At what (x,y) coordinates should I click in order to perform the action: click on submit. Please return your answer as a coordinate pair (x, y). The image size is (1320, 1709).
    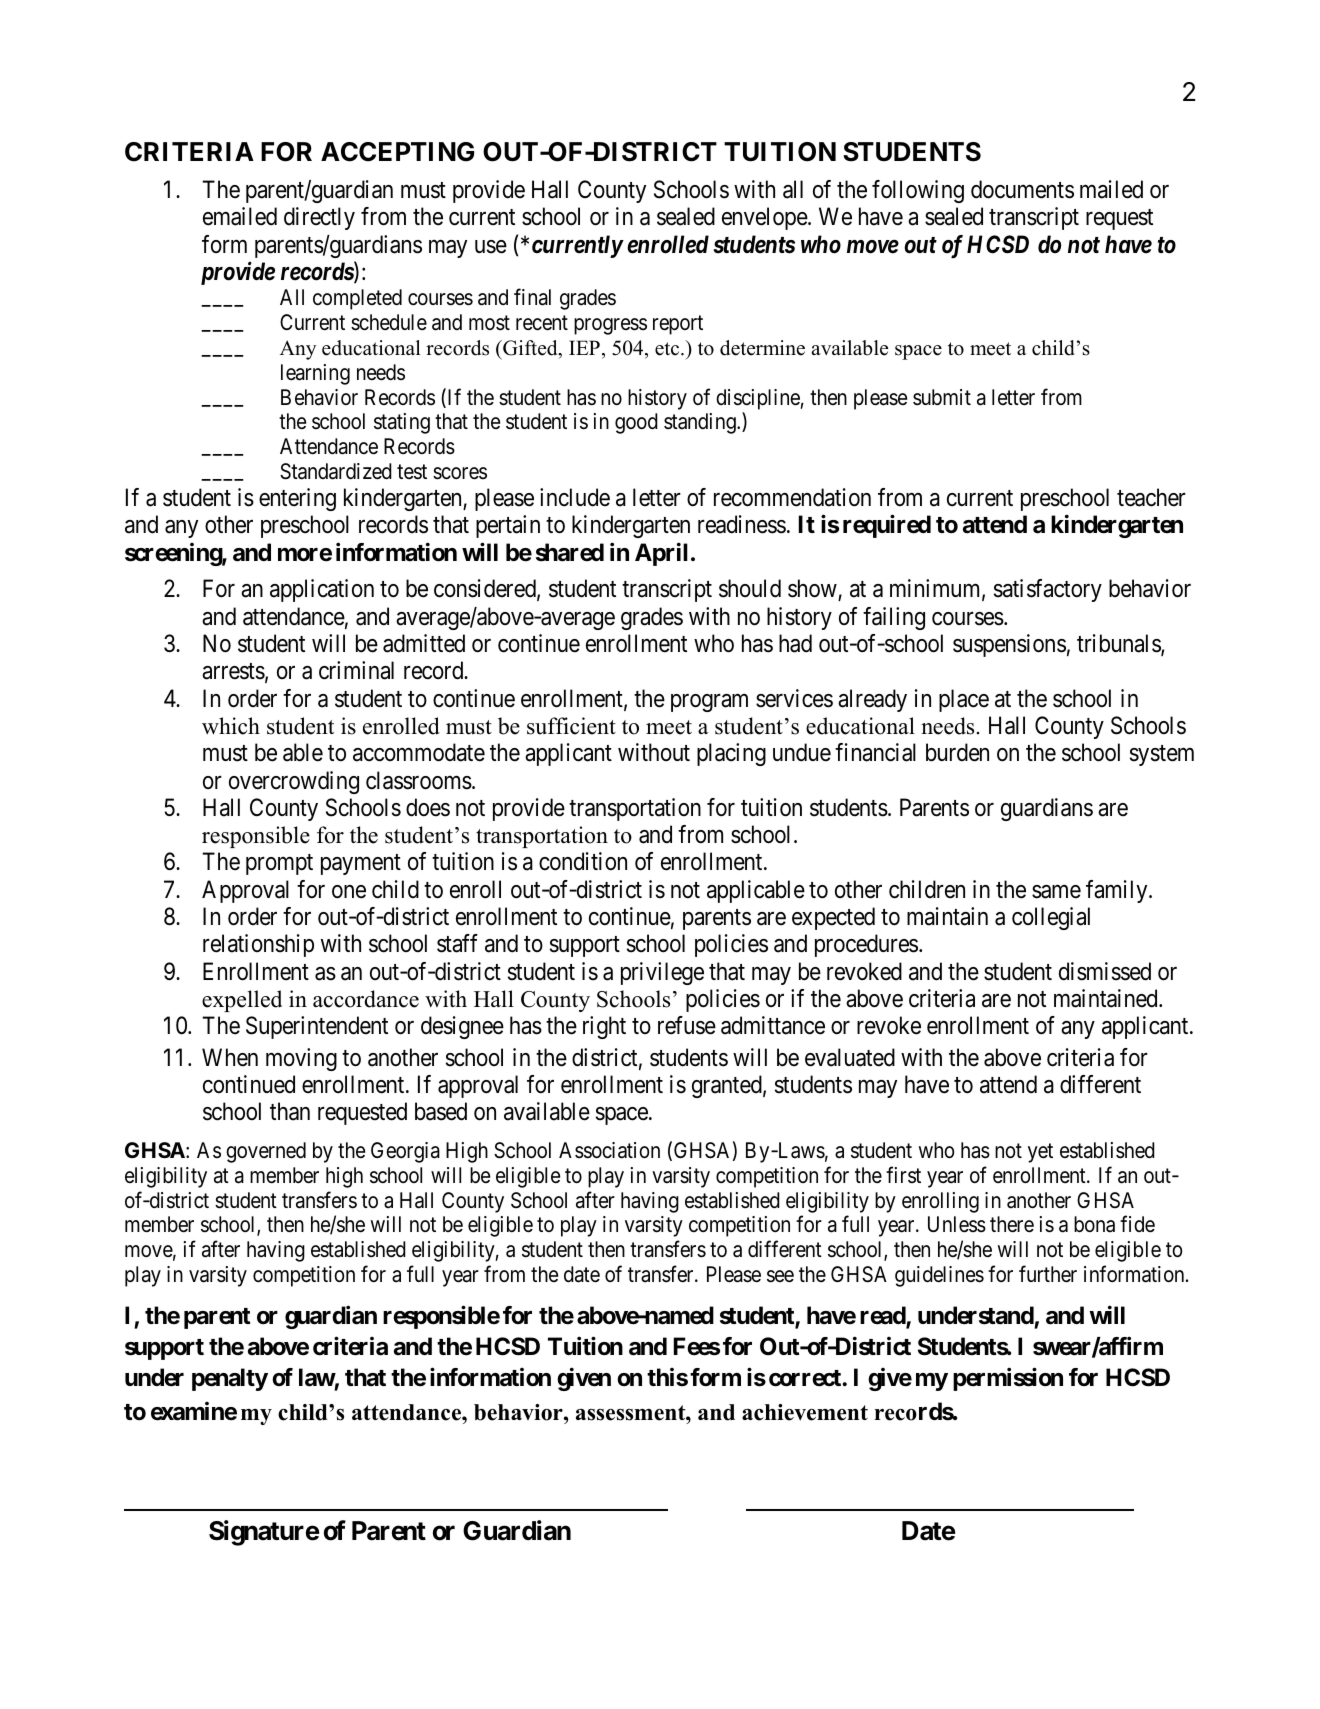
    Looking at the image, I should click on (942, 397).
